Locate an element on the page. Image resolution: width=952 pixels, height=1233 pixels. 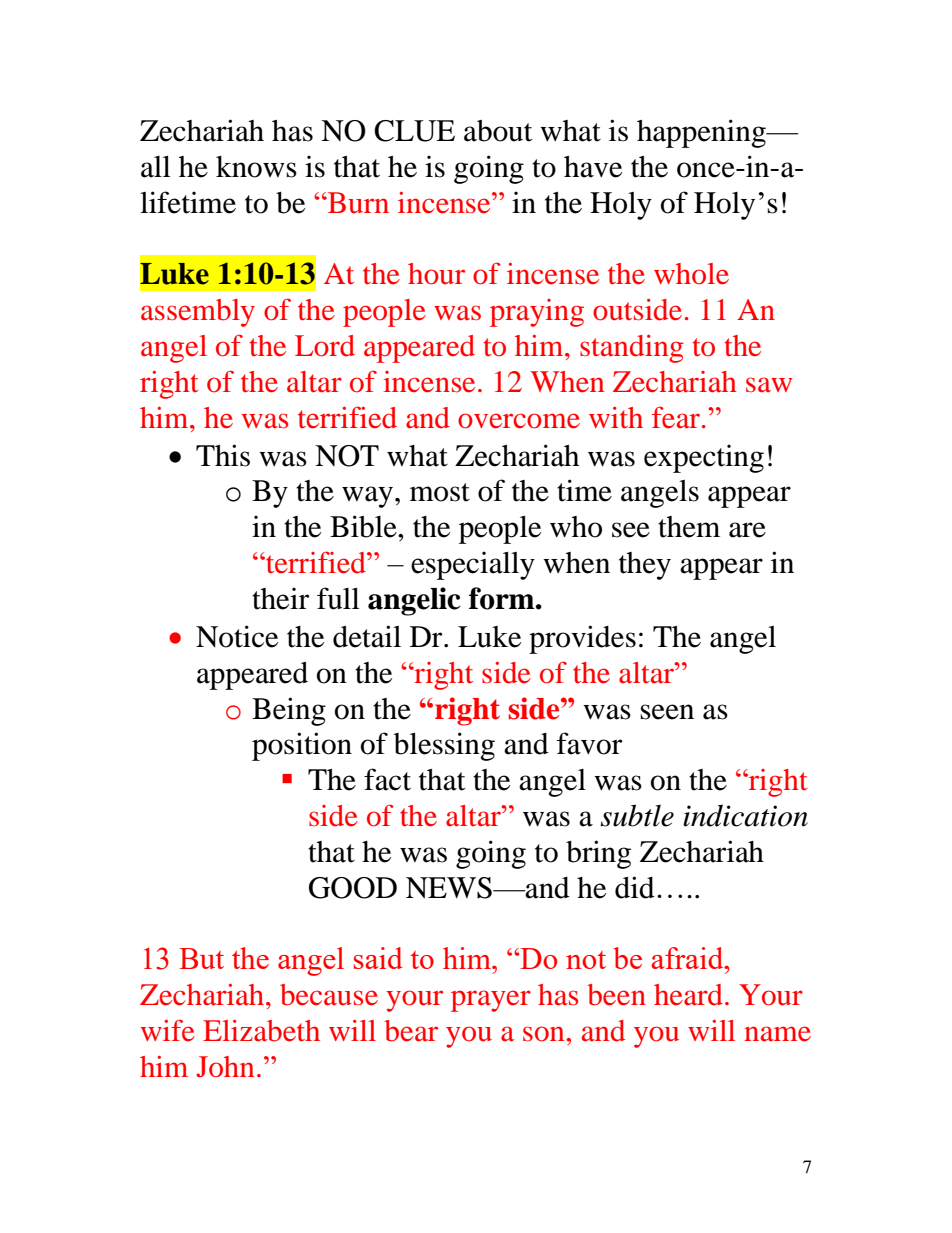
form is located at coordinates (503, 598).
